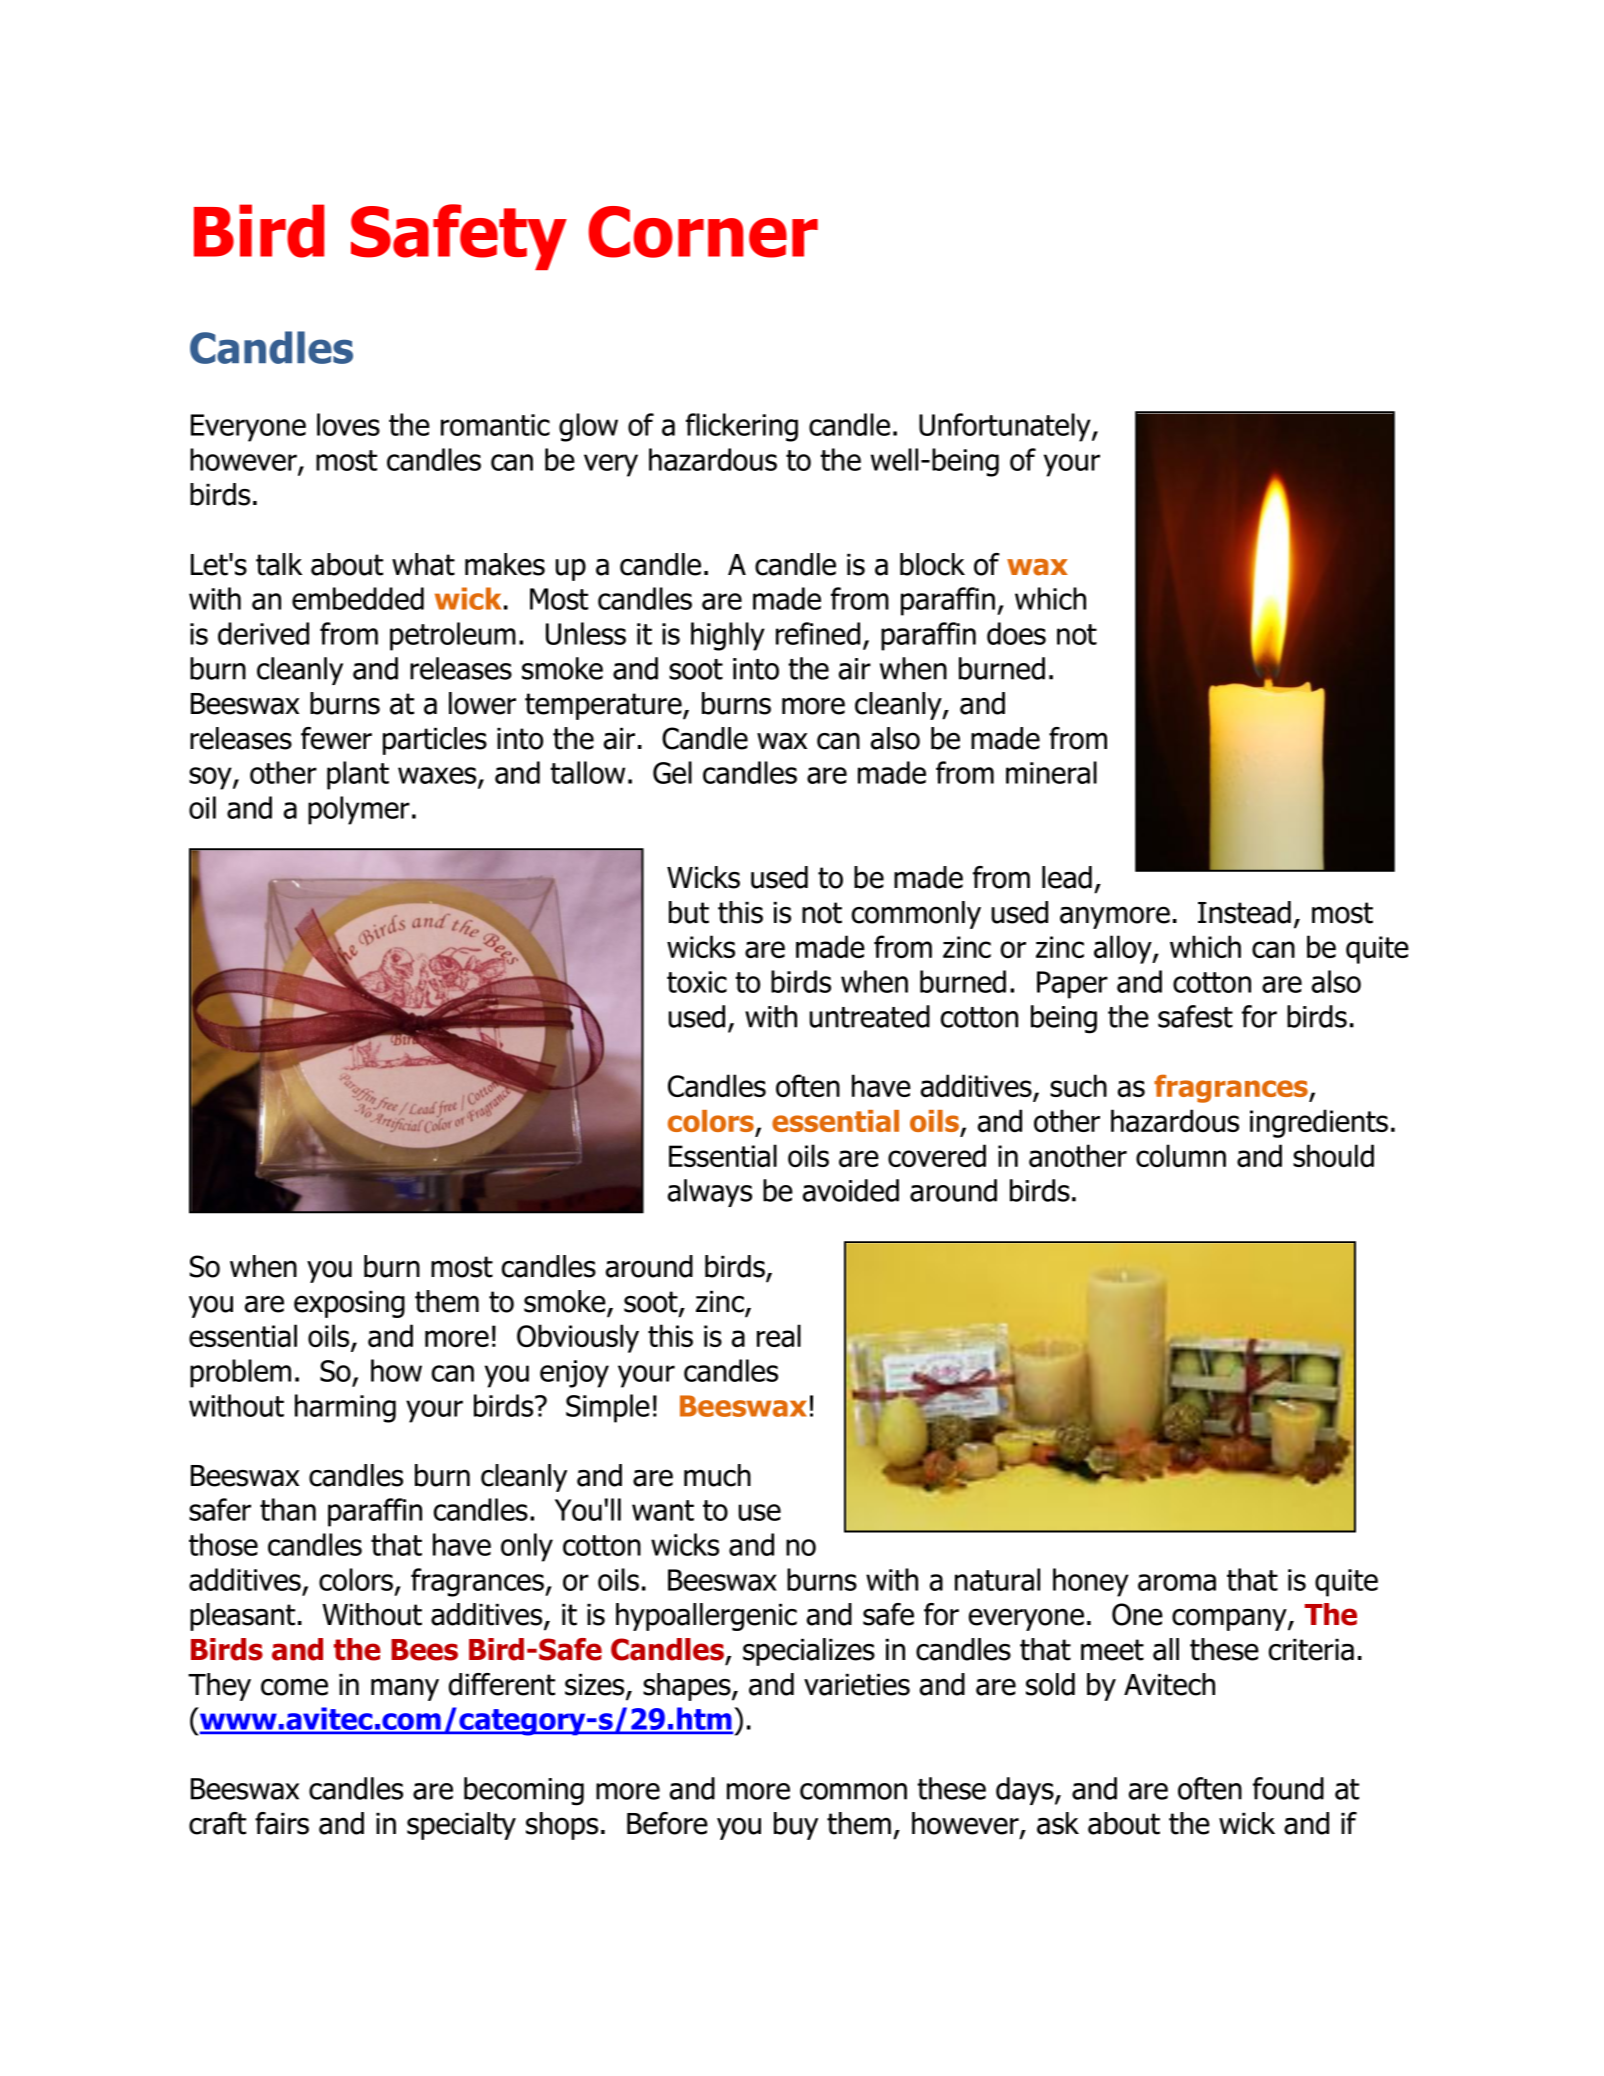 The width and height of the screenshot is (1604, 2076). I want to click on Corner, so click(703, 232).
